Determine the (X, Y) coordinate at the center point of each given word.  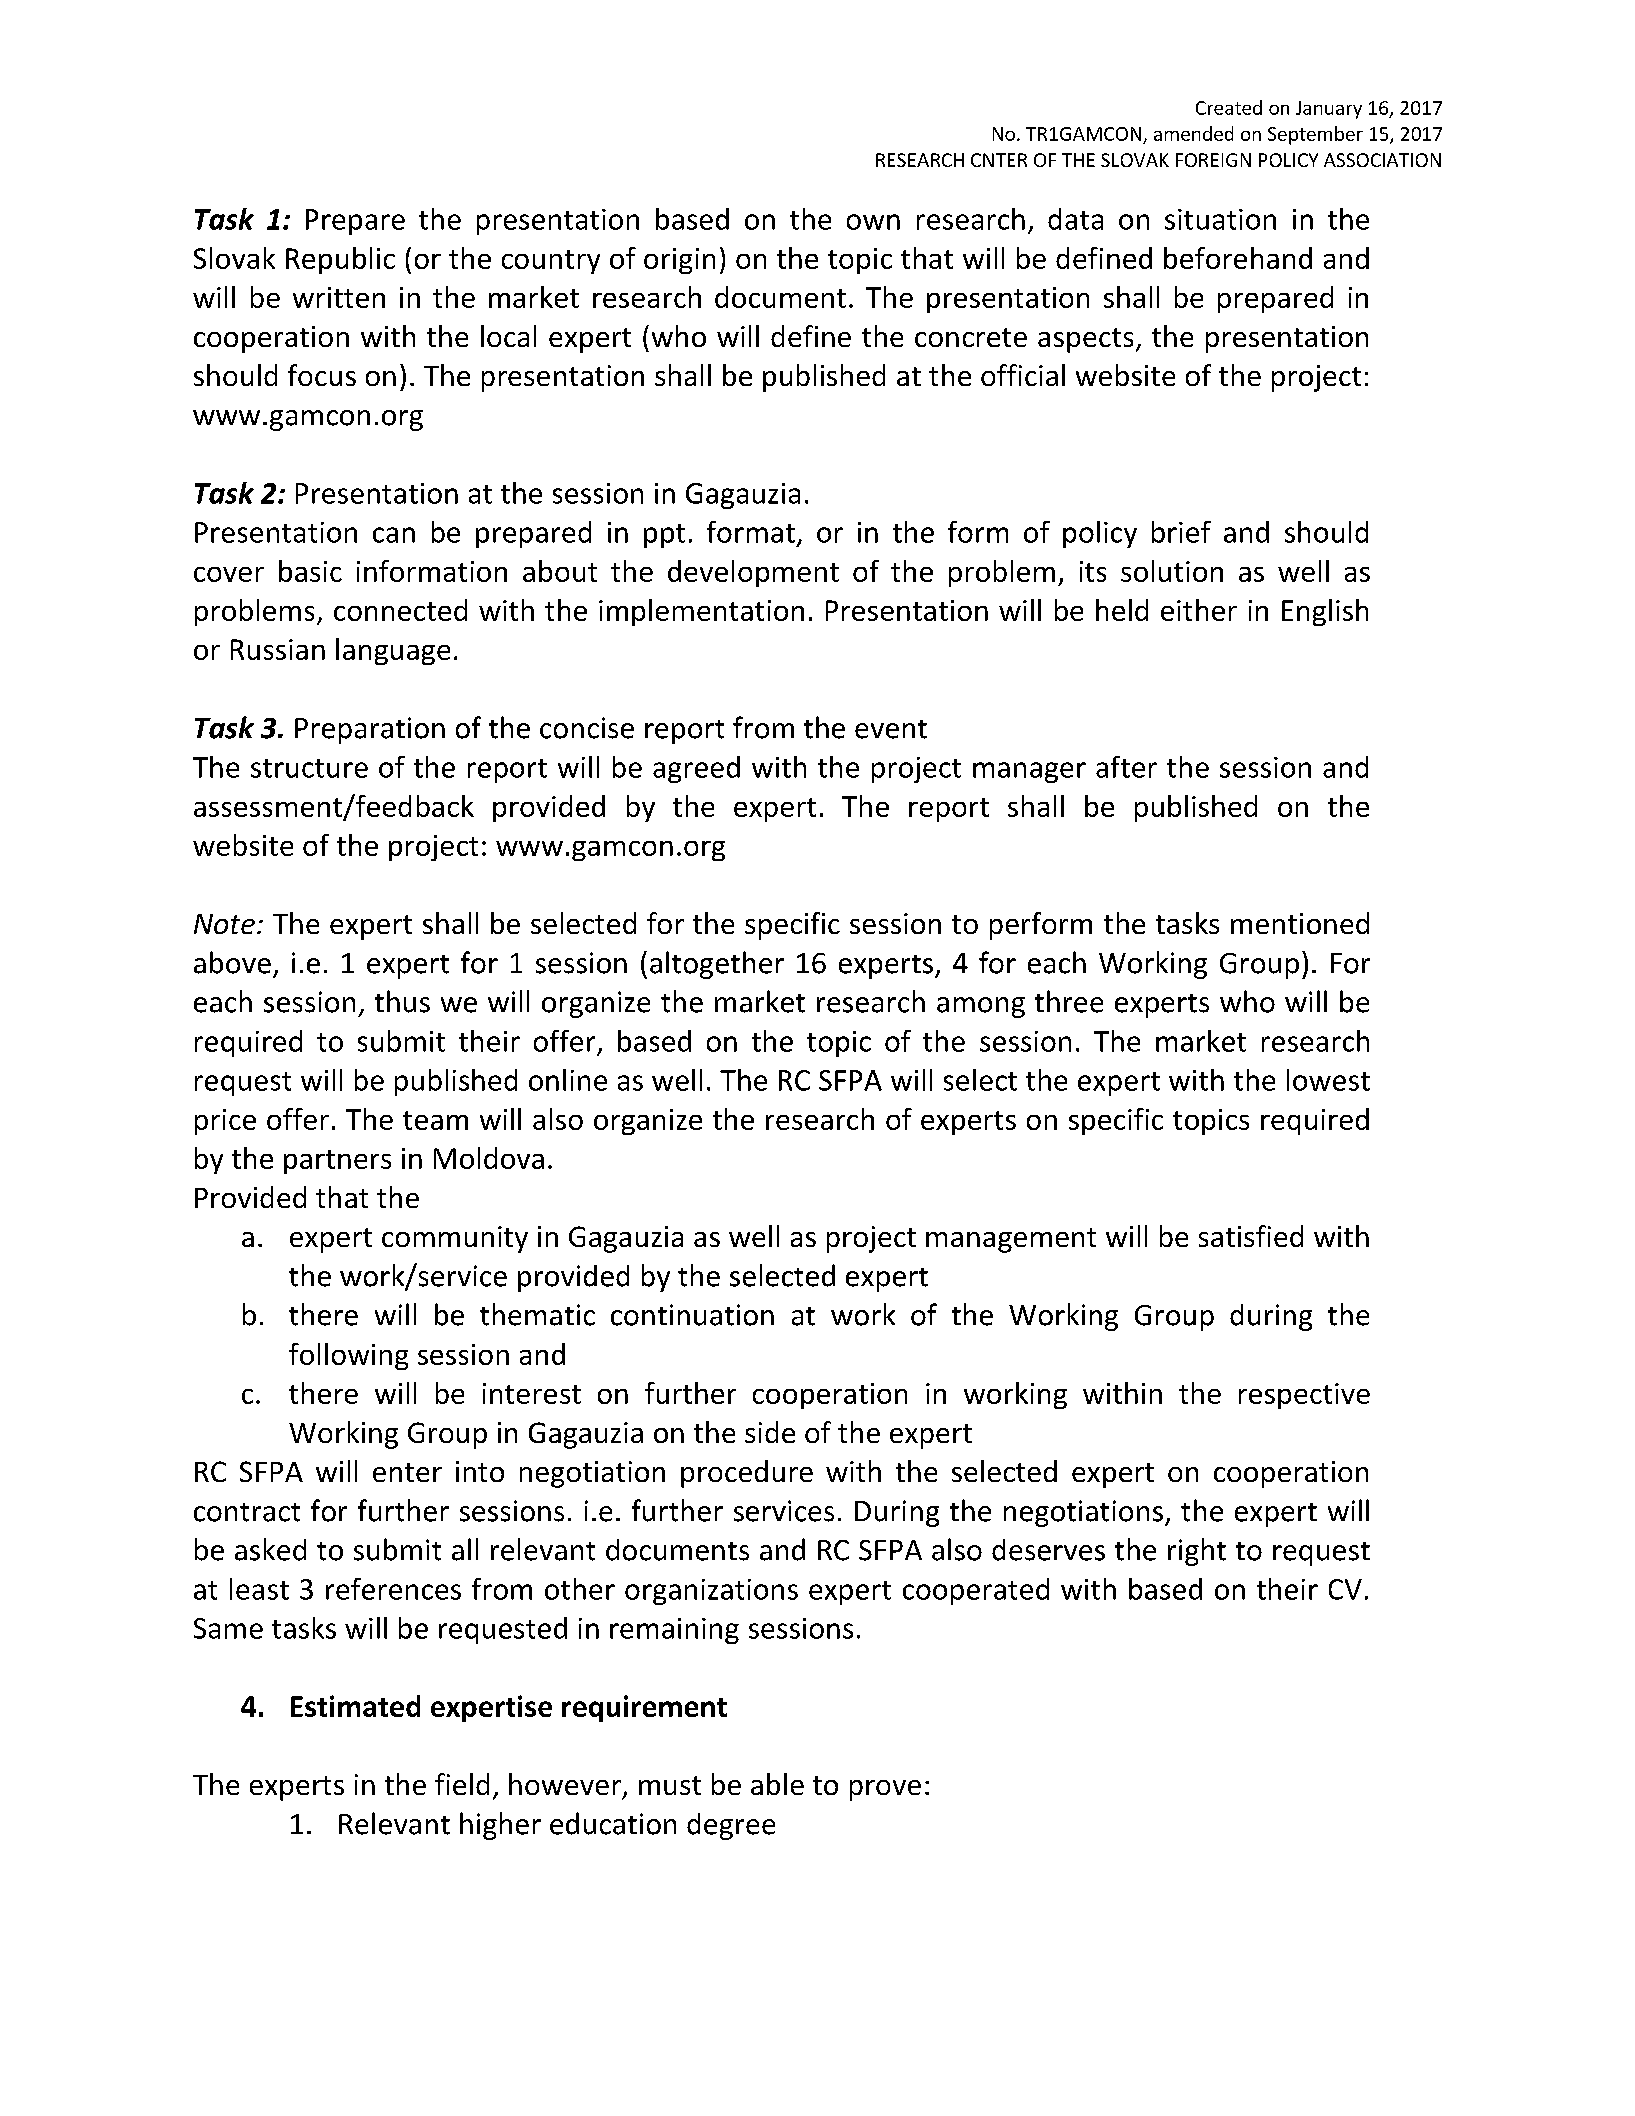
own (873, 222)
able (777, 1784)
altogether (717, 965)
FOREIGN (1213, 160)
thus (402, 1001)
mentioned (1300, 923)
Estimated (355, 1706)
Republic (340, 260)
